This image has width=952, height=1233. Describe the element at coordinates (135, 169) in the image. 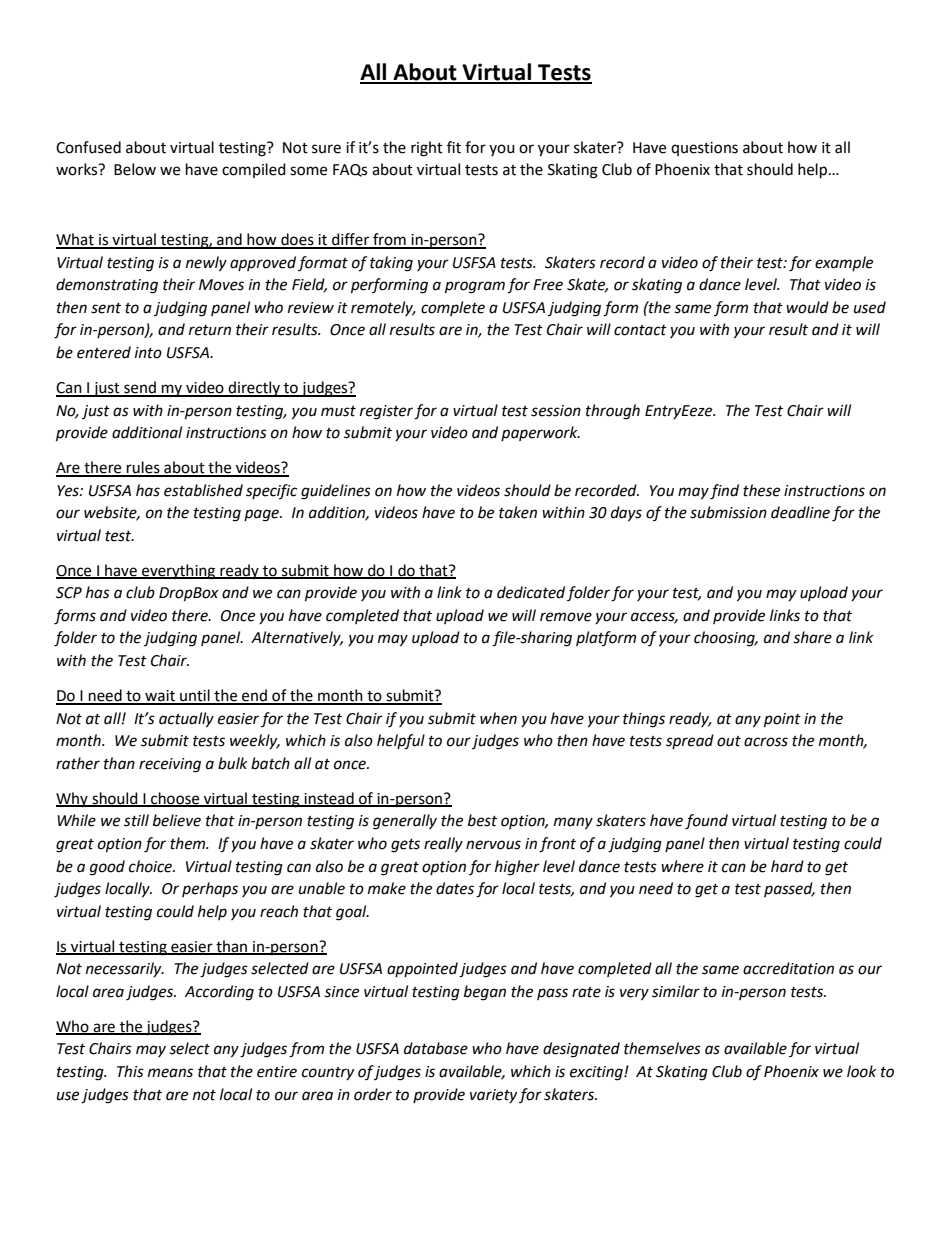

I see `Below` at that location.
